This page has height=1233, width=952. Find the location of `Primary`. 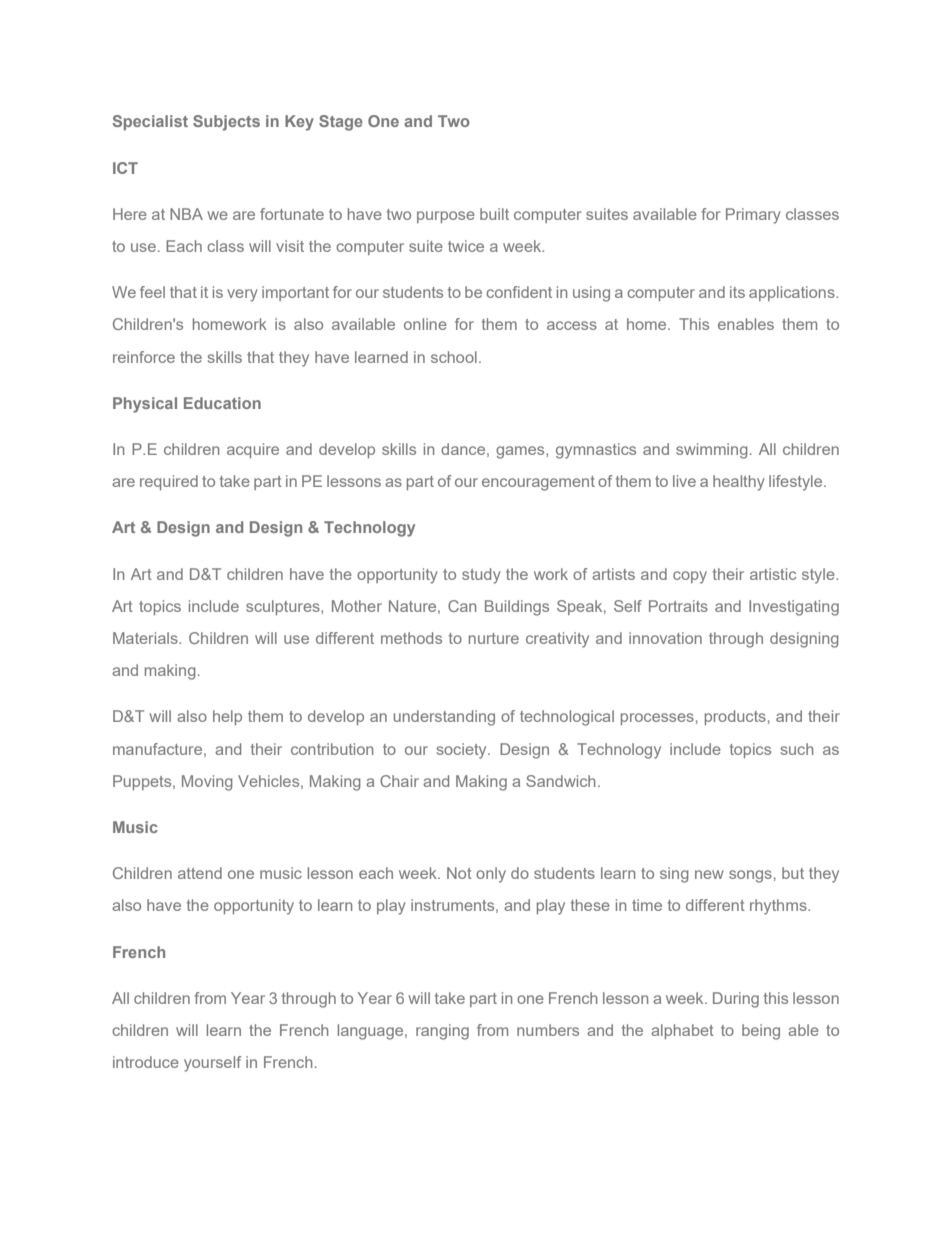

Primary is located at coordinates (753, 216).
